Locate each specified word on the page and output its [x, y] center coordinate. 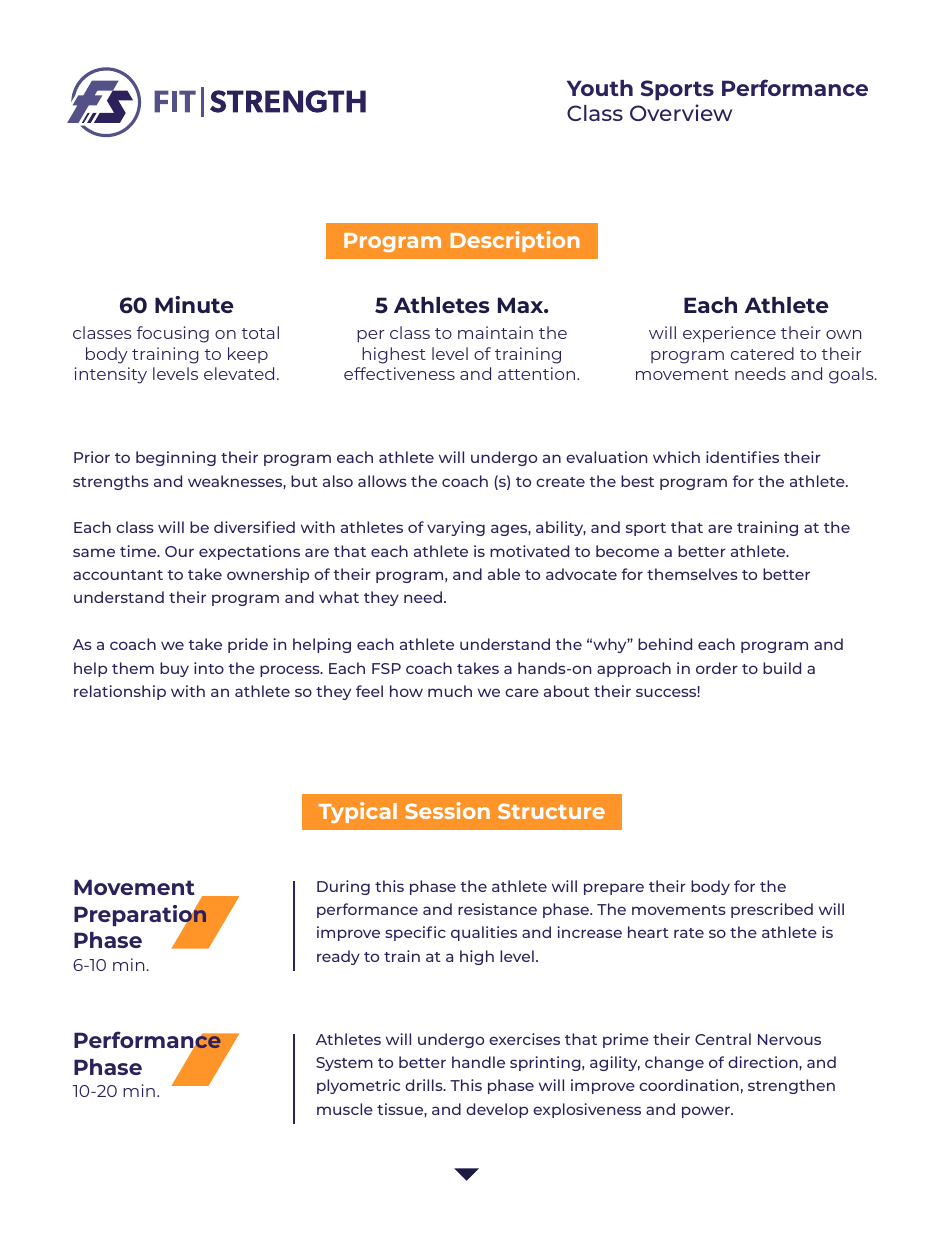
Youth [600, 88]
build [782, 668]
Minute [194, 304]
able [504, 574]
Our [179, 551]
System [344, 1064]
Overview [681, 112]
